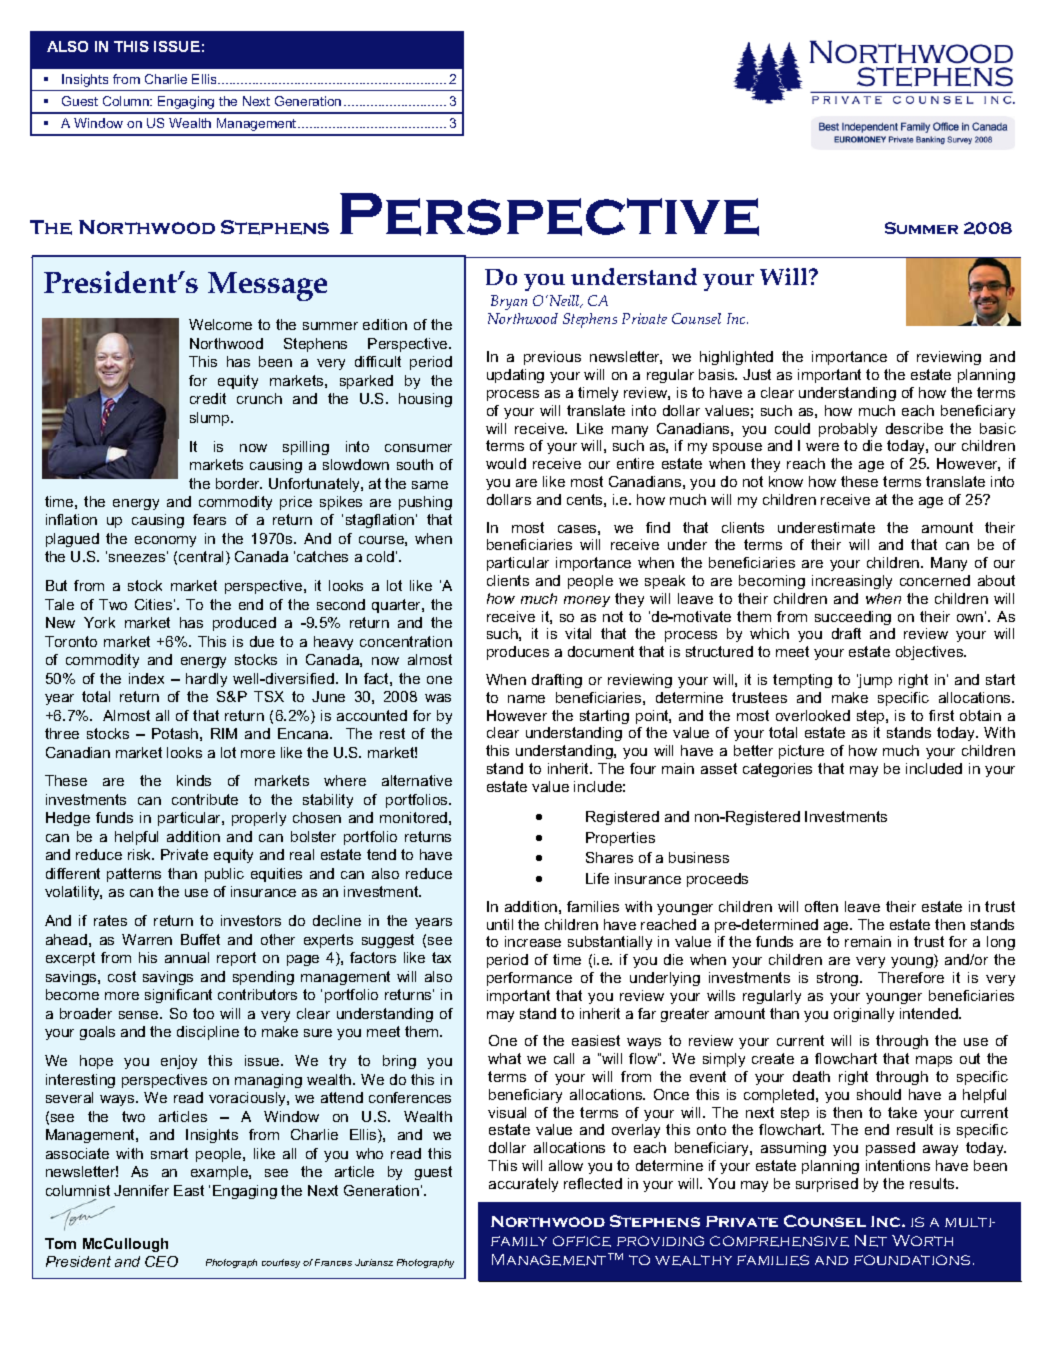 The width and height of the image is (1053, 1363). Describe the element at coordinates (777, 770) in the image. I see `categories` at that location.
